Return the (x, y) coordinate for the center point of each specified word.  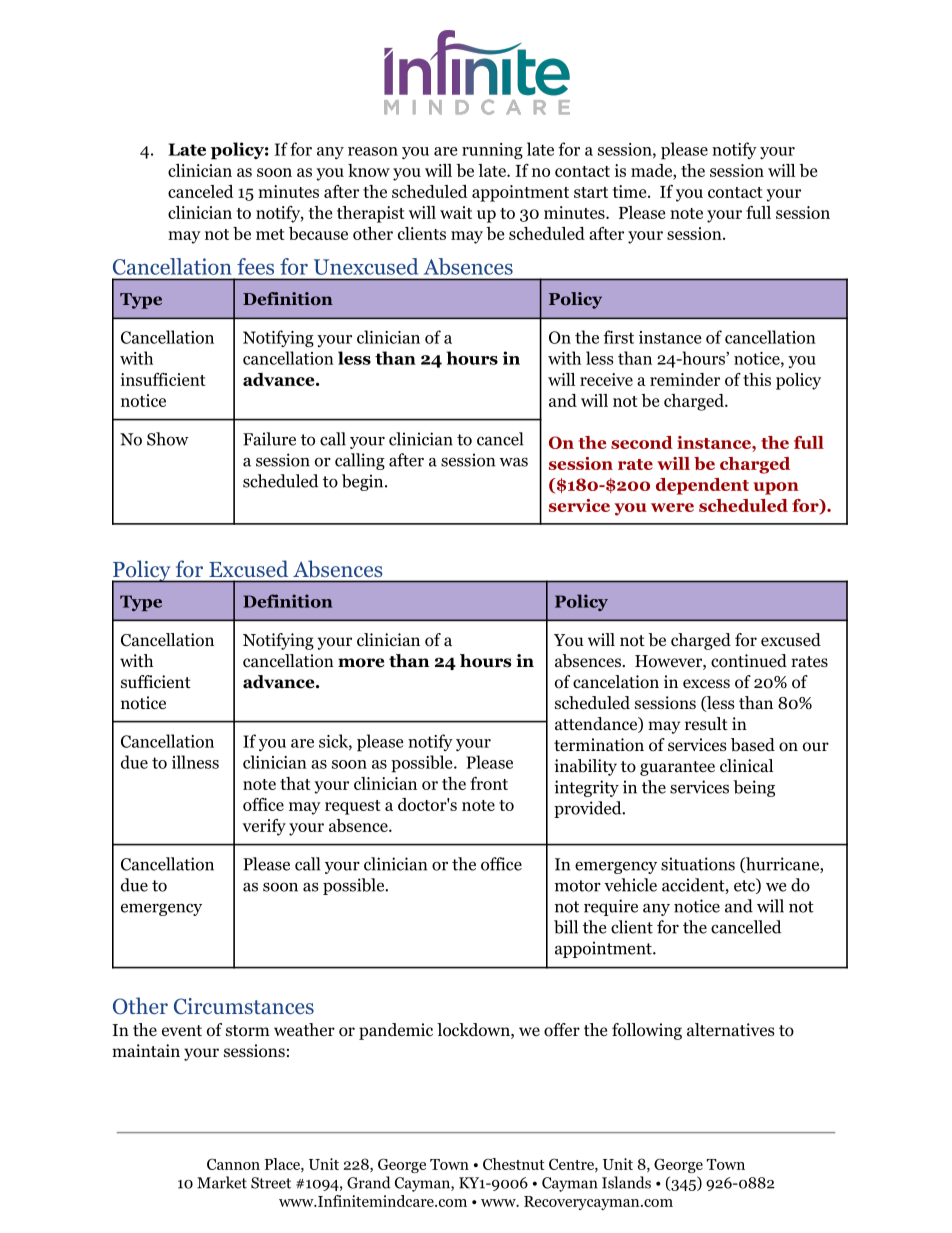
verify (264, 827)
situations (698, 864)
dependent (702, 486)
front (489, 783)
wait (456, 212)
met (270, 234)
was (514, 462)
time (631, 191)
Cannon (233, 1164)
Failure (269, 439)
